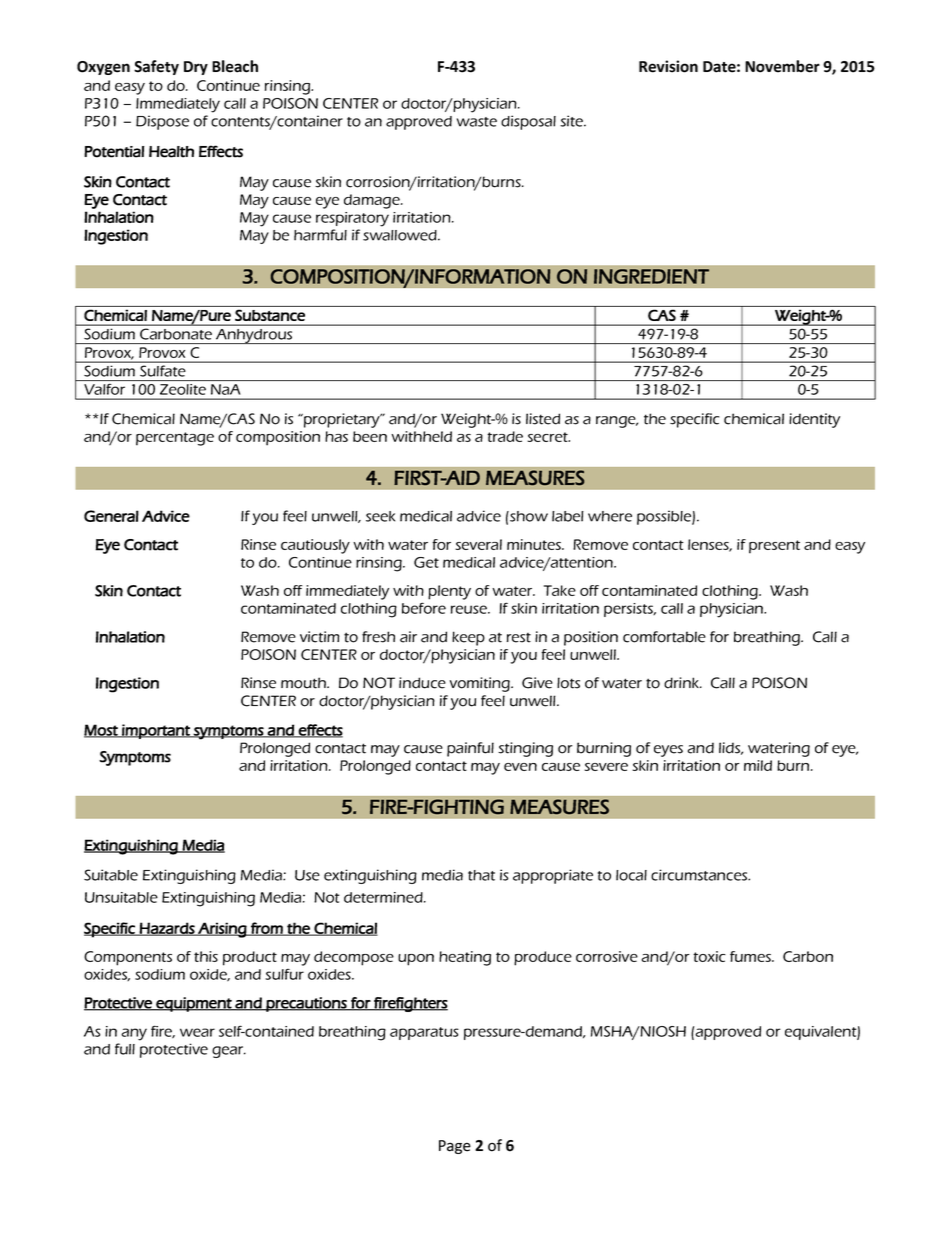 The image size is (952, 1233). What do you see at coordinates (455, 1147) in the document?
I see `Page` at bounding box center [455, 1147].
